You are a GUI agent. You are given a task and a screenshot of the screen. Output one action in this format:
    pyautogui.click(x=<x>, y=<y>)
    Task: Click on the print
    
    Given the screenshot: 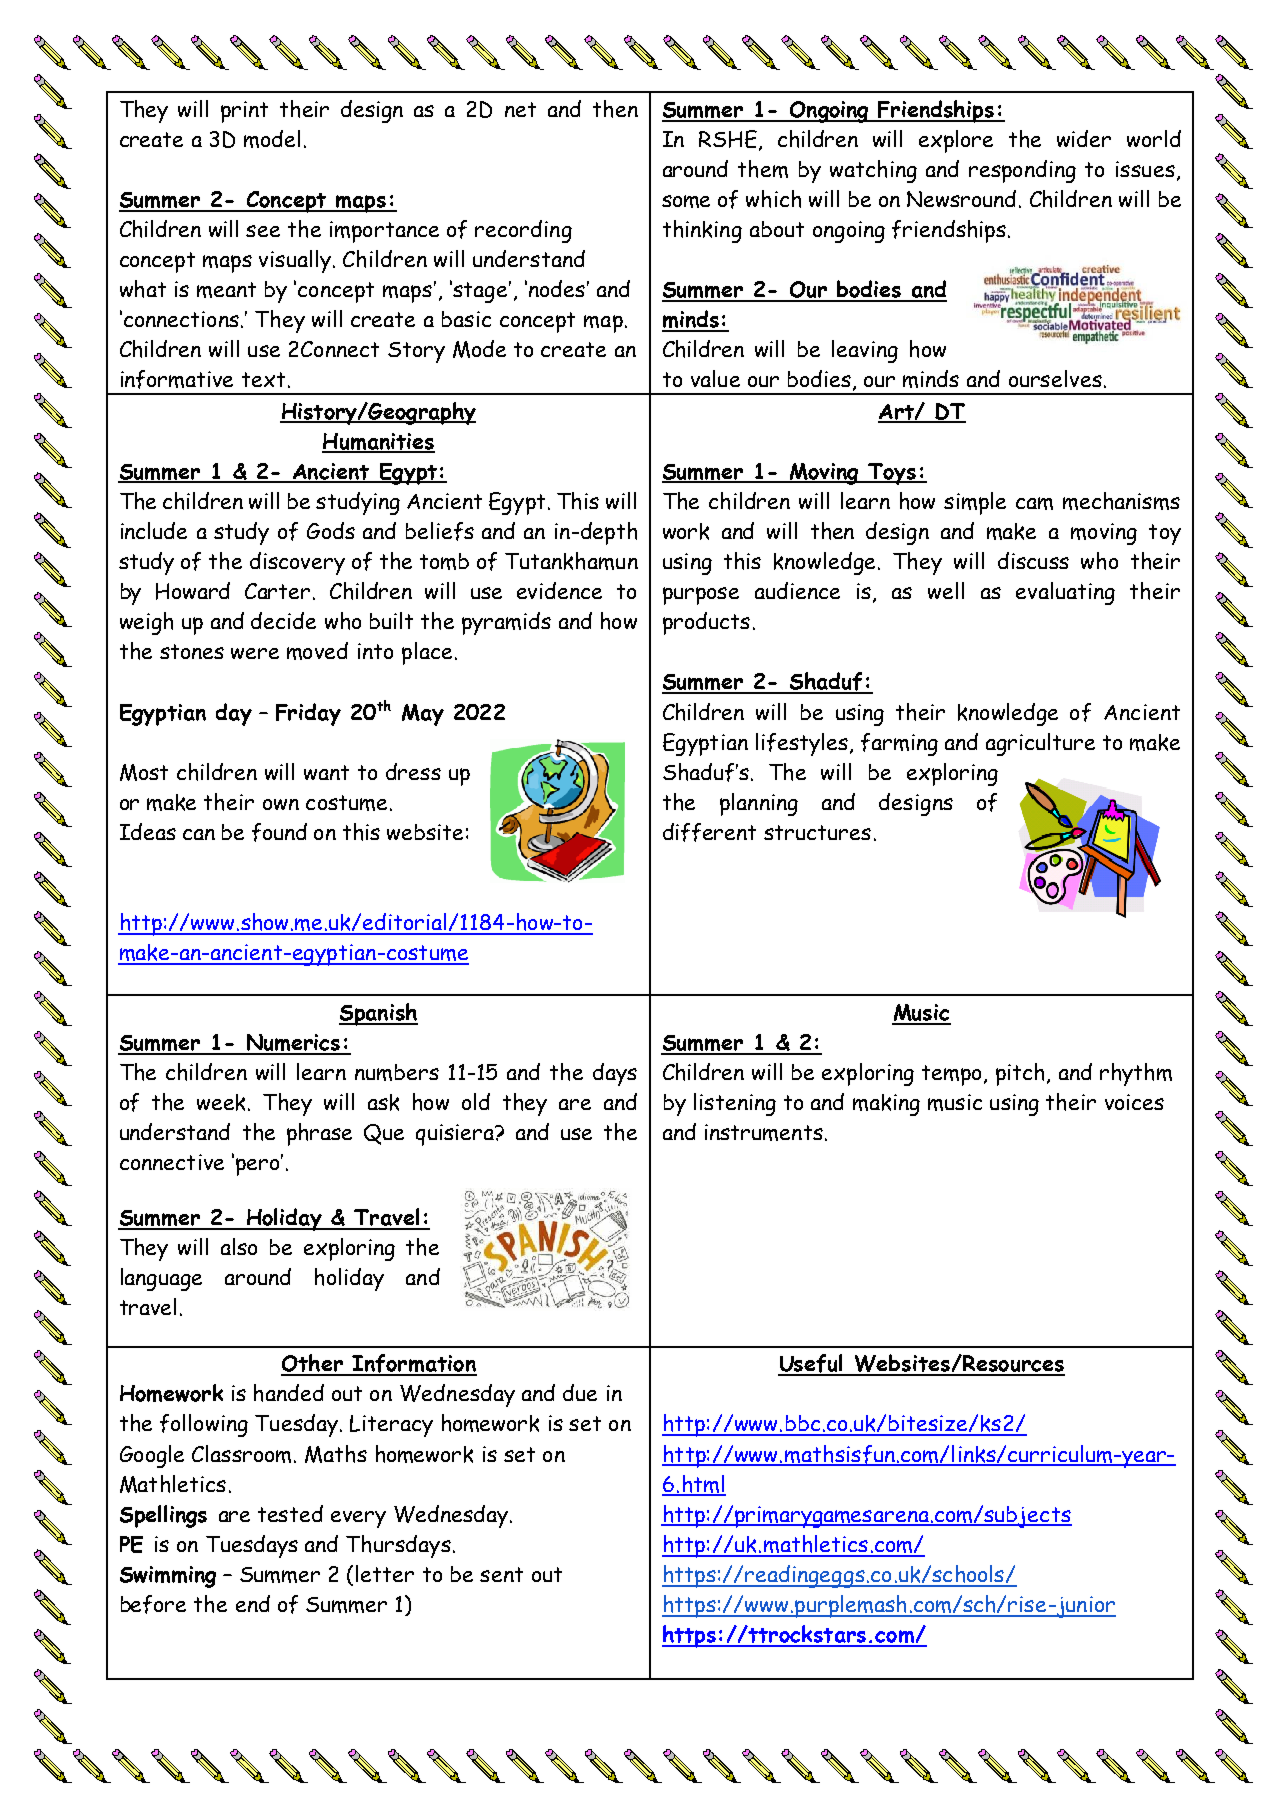 What is the action you would take?
    pyautogui.click(x=244, y=112)
